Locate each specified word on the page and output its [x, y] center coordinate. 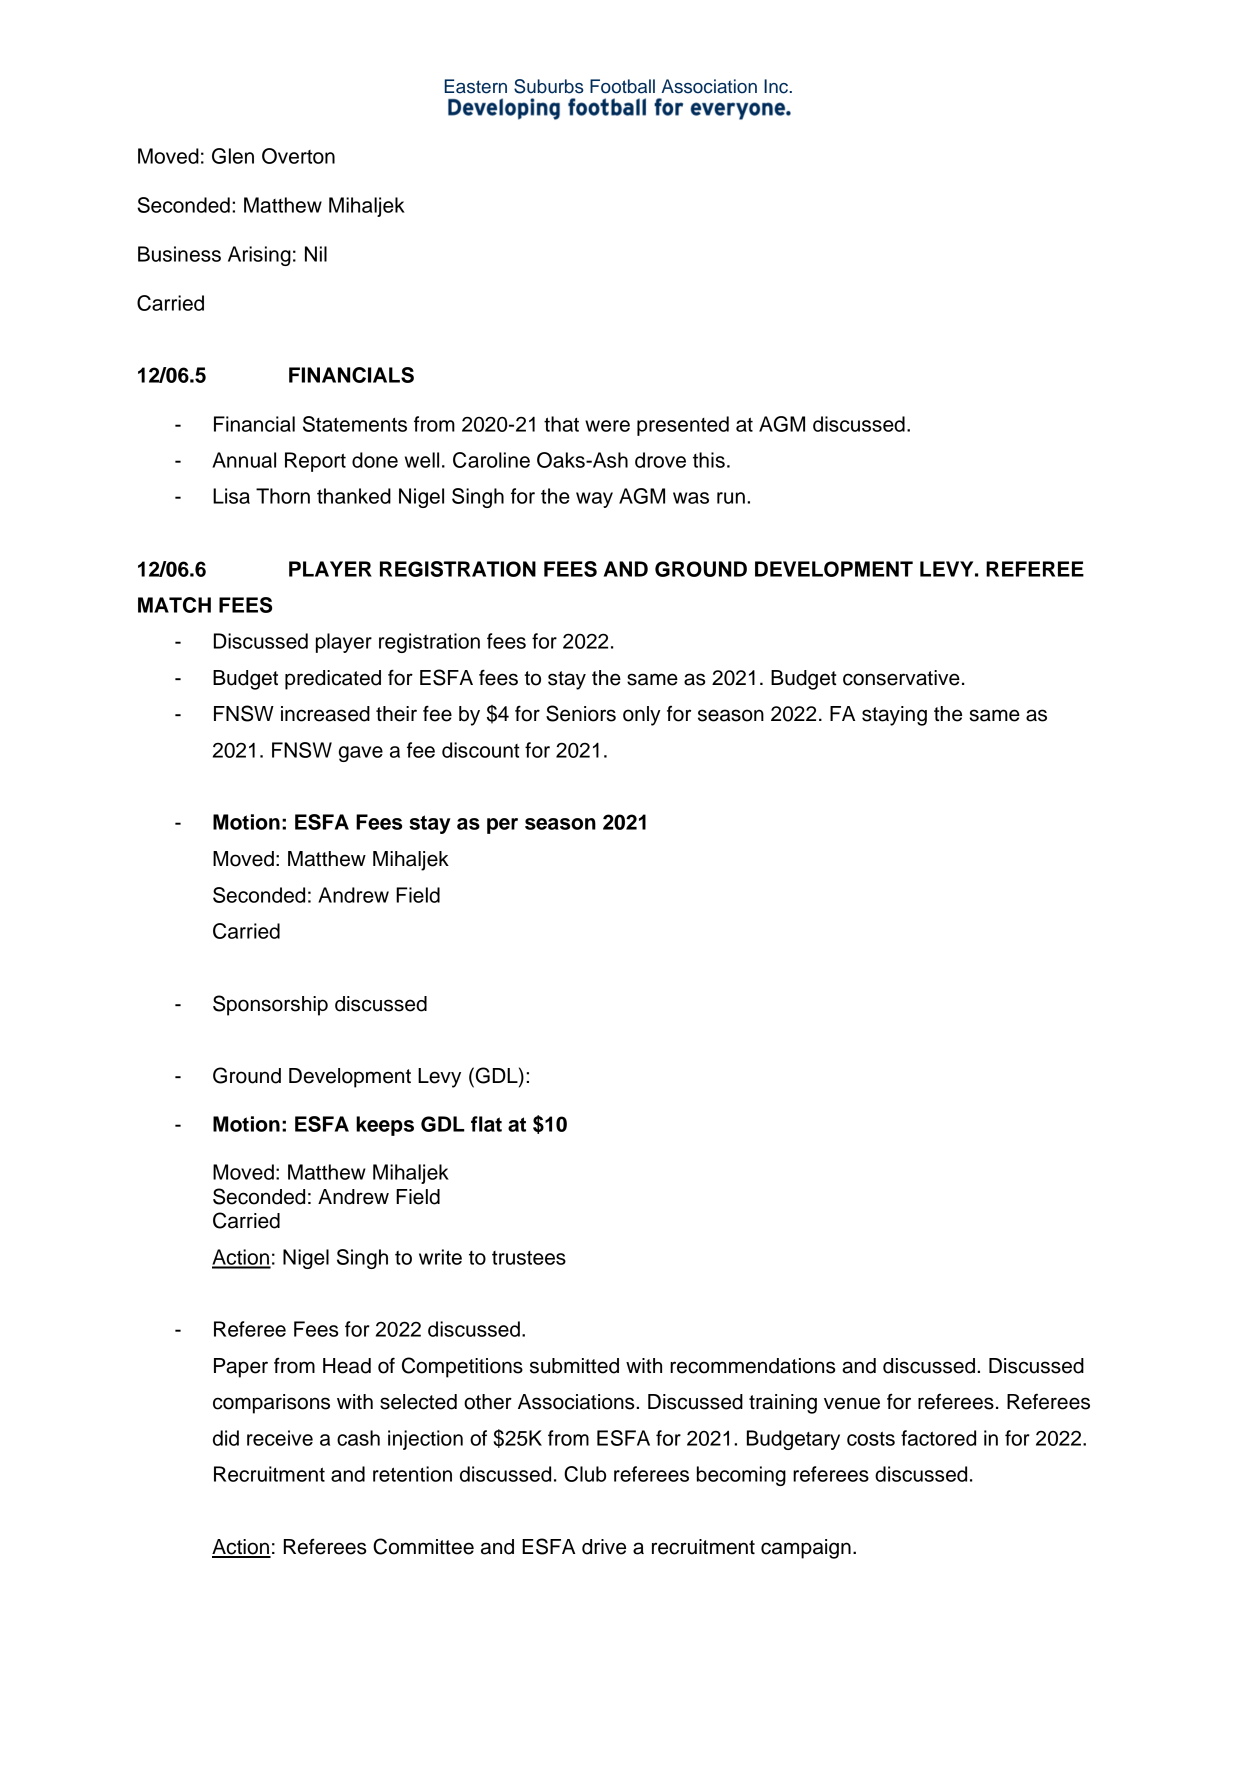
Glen [233, 156]
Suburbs [549, 86]
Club [585, 1474]
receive [280, 1438]
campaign [806, 1549]
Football [622, 86]
